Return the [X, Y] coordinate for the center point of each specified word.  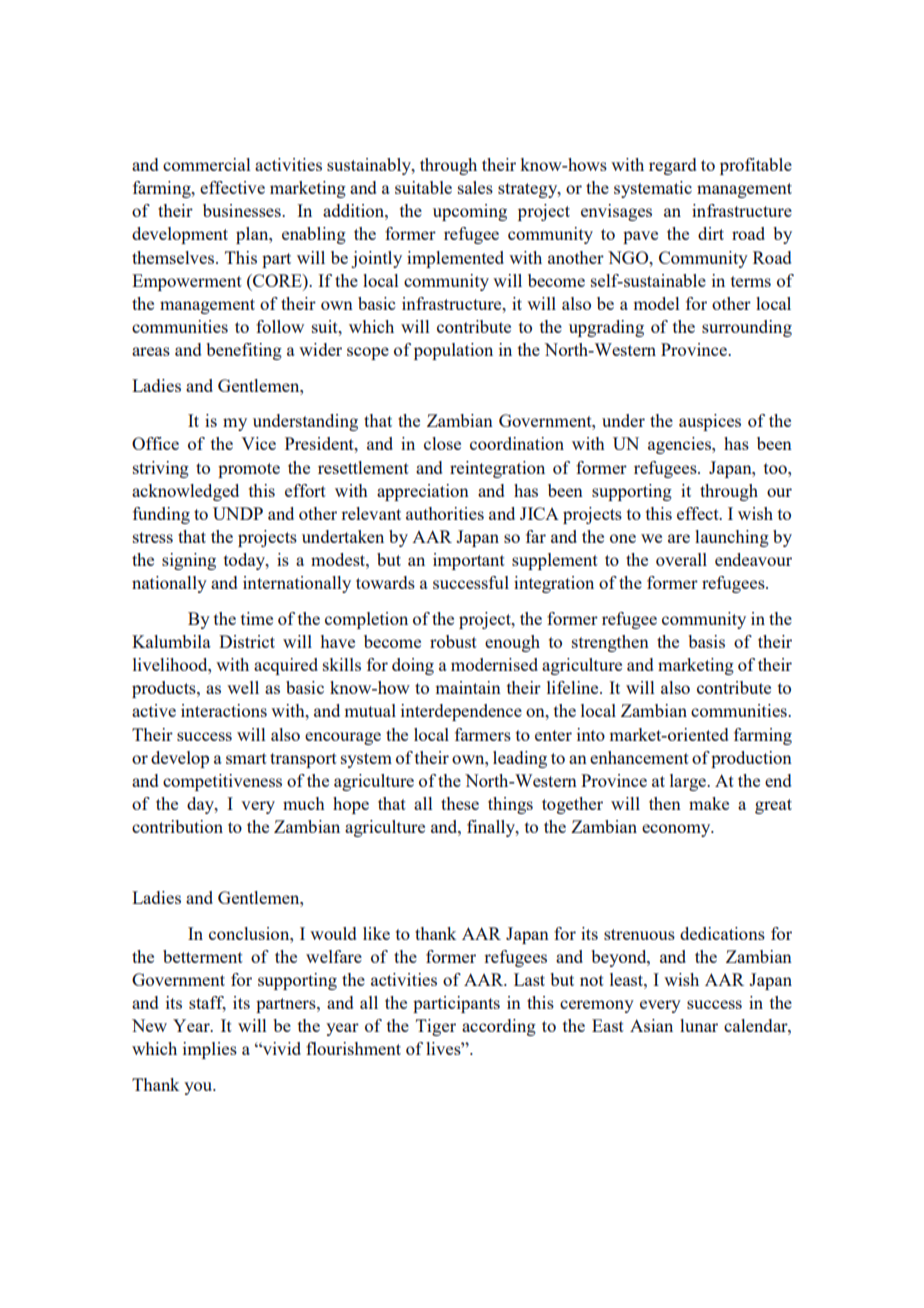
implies [210, 1050]
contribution [177, 826]
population [453, 351]
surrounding [747, 328]
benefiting [244, 351]
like [376, 933]
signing [189, 561]
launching [732, 538]
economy [677, 830]
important [469, 561]
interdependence [461, 712]
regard [672, 166]
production [751, 759]
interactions [224, 710]
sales [475, 187]
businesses [243, 210]
